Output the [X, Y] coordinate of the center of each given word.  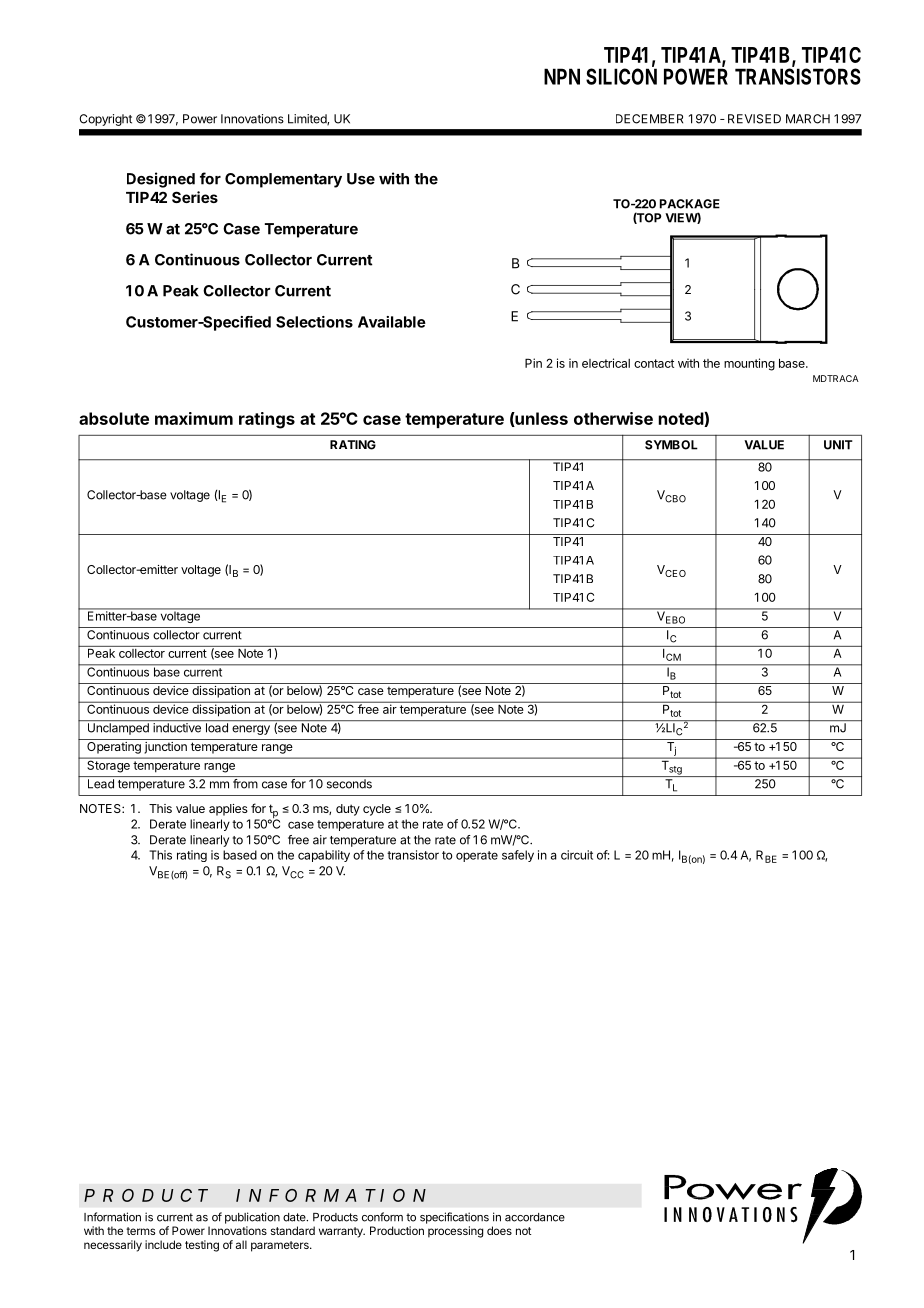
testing [202, 1246]
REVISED [754, 119]
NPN [562, 76]
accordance [535, 1217]
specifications [454, 1218]
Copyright [105, 120]
